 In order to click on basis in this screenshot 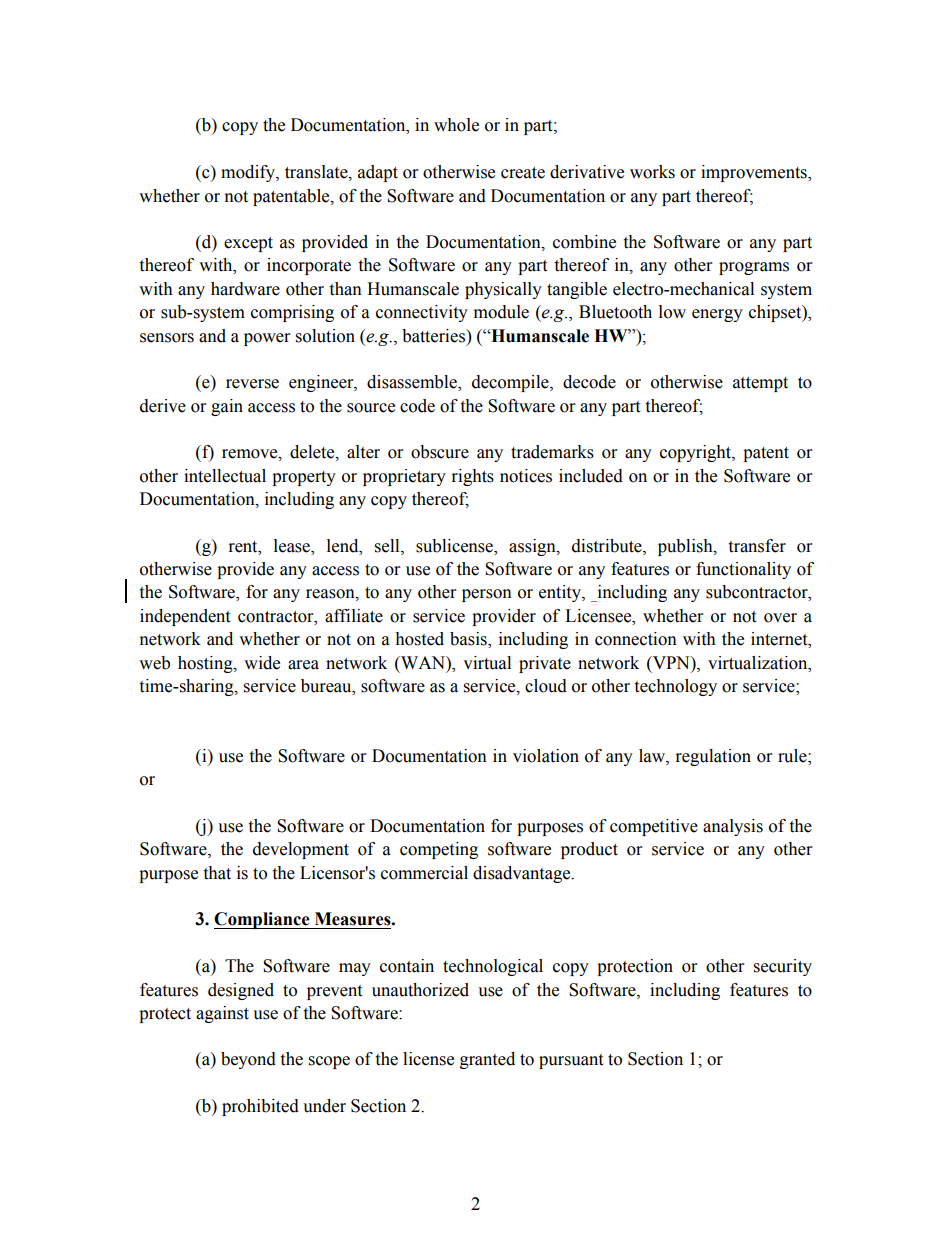, I will do `click(469, 640)`.
